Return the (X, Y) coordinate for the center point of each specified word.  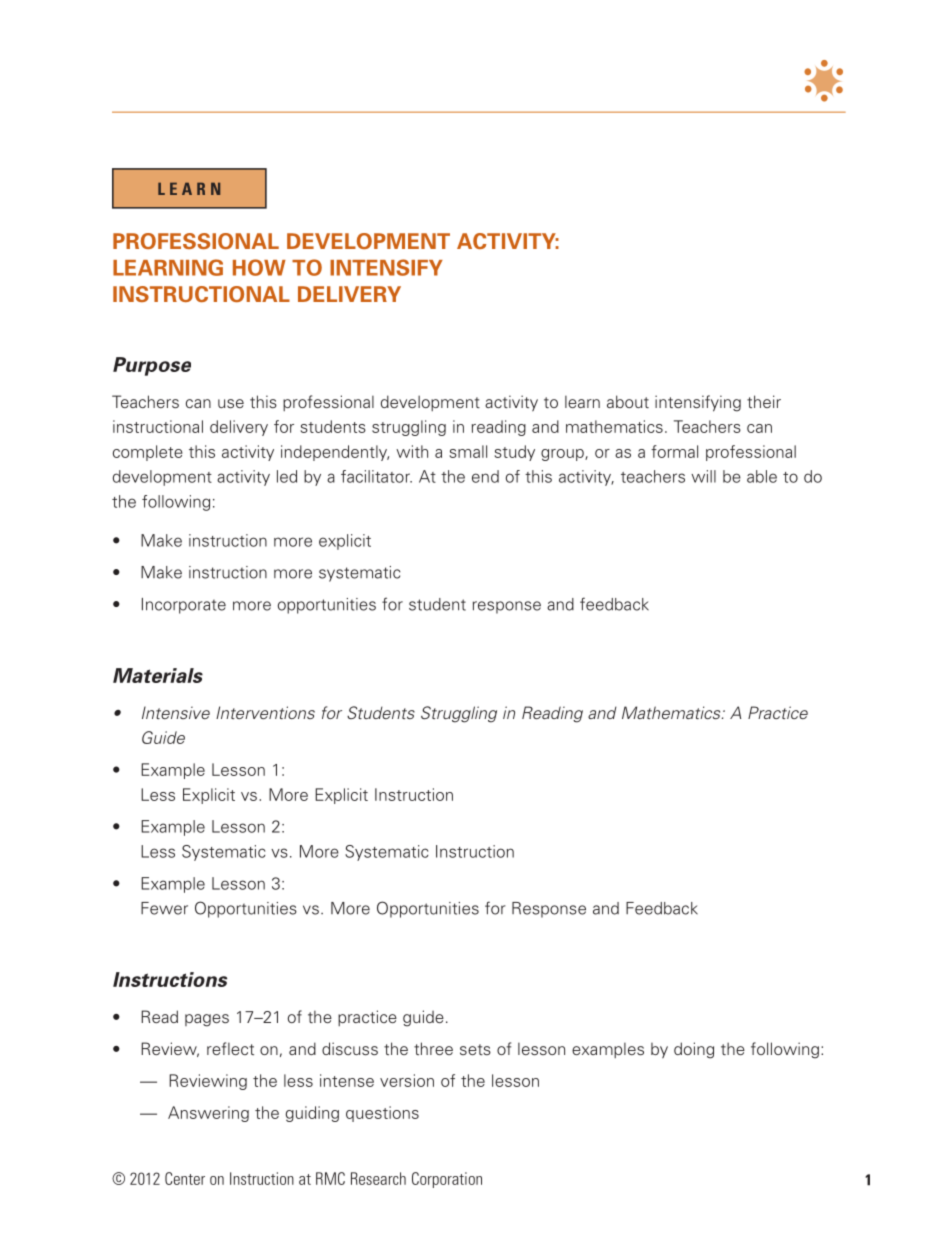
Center (185, 1178)
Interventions (265, 712)
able (762, 476)
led (287, 476)
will (703, 476)
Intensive (176, 712)
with (412, 451)
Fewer (164, 908)
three (433, 1048)
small (468, 451)
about (628, 401)
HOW (259, 267)
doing (694, 1050)
